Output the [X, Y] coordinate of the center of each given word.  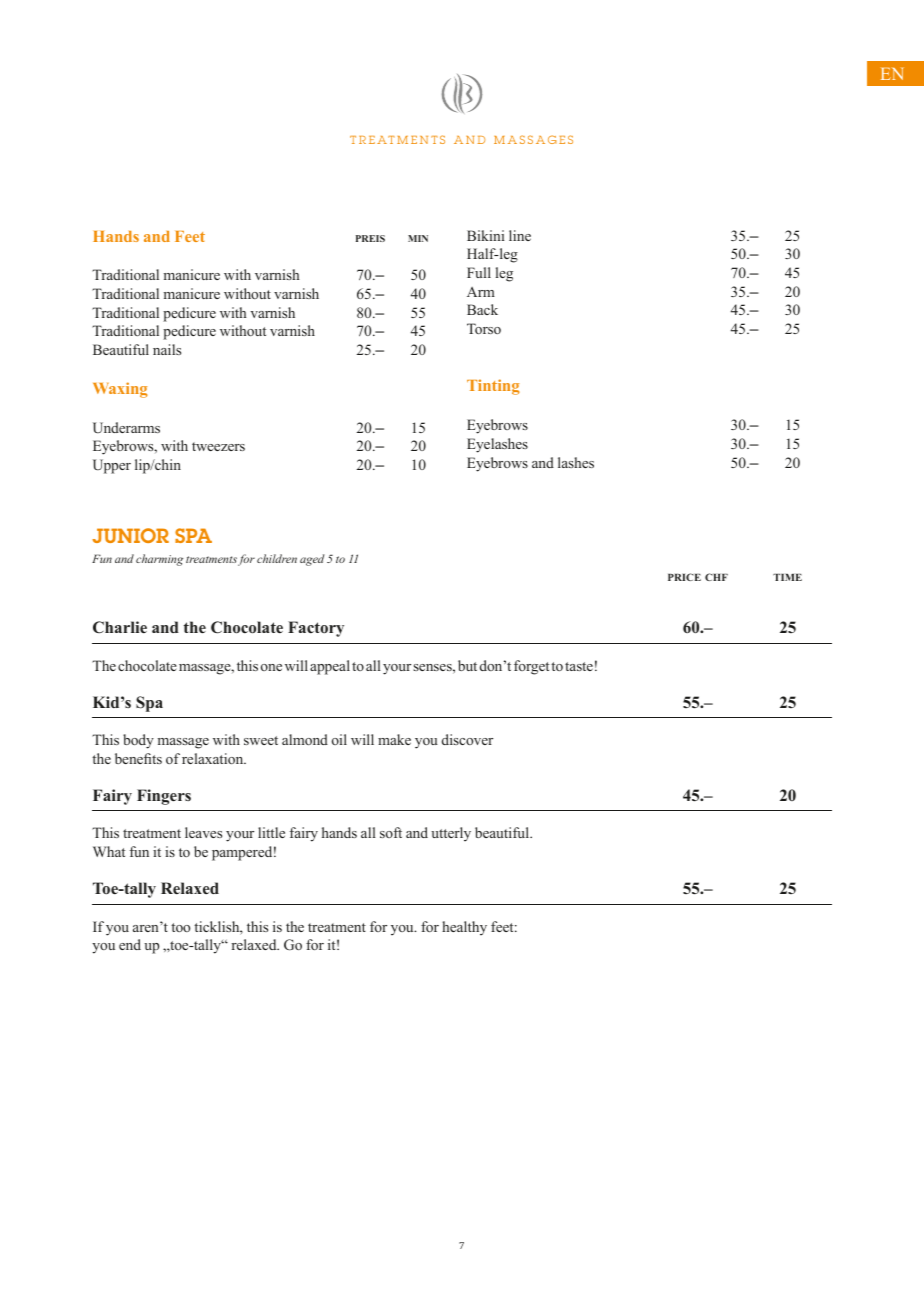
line [520, 235]
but [467, 665]
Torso [484, 328]
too [180, 927]
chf [716, 577]
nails [167, 349]
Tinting [493, 387]
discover [467, 739]
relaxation [214, 758]
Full [479, 272]
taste [579, 666]
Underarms [126, 428]
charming [159, 560]
